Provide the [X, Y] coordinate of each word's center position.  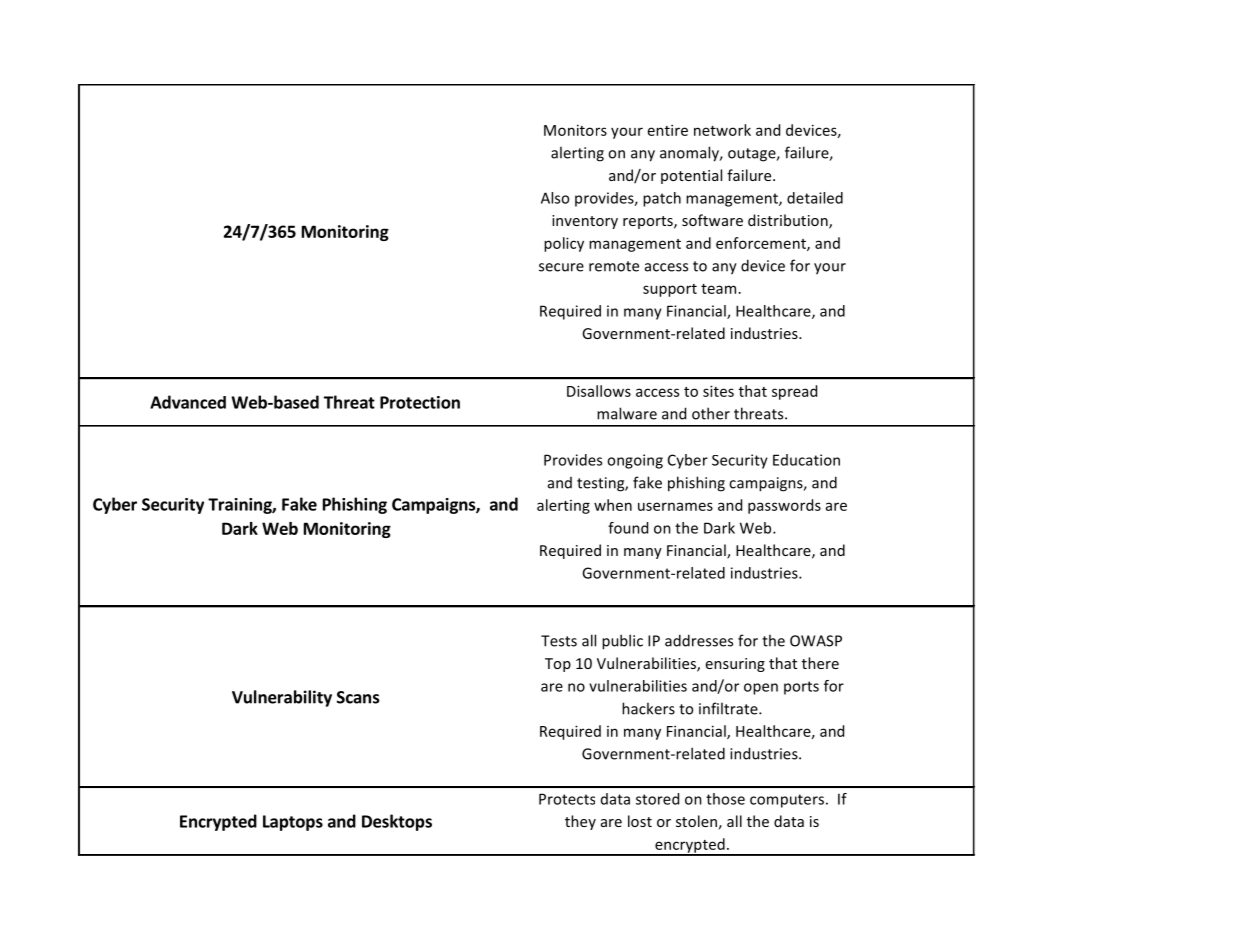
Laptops [293, 823]
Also [555, 198]
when [613, 505]
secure [561, 267]
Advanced [188, 402]
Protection [420, 402]
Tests [559, 641]
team [718, 289]
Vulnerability [282, 698]
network [722, 130]
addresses [699, 640]
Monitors [575, 130]
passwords [784, 506]
